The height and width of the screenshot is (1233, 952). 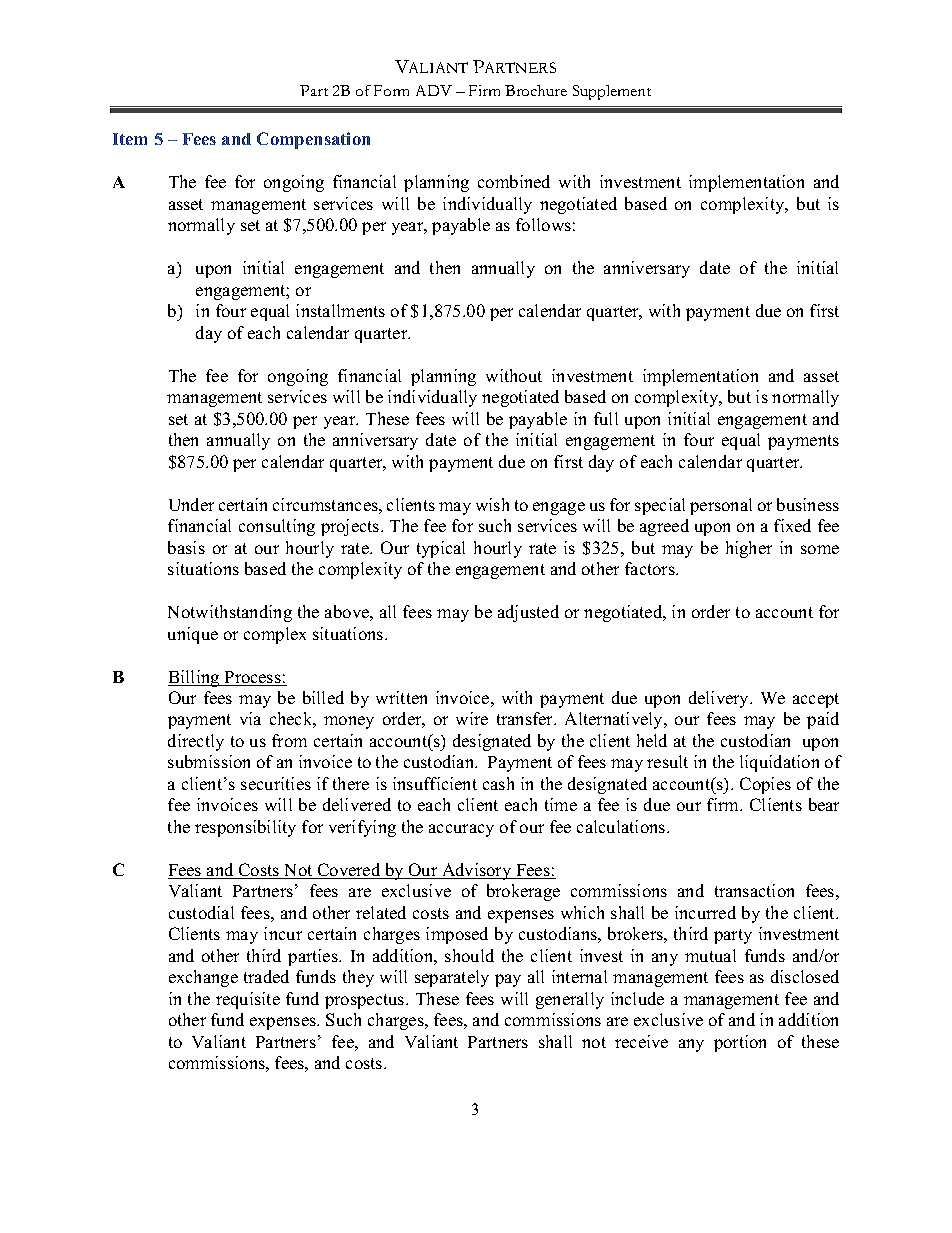 I want to click on wire, so click(x=472, y=718).
